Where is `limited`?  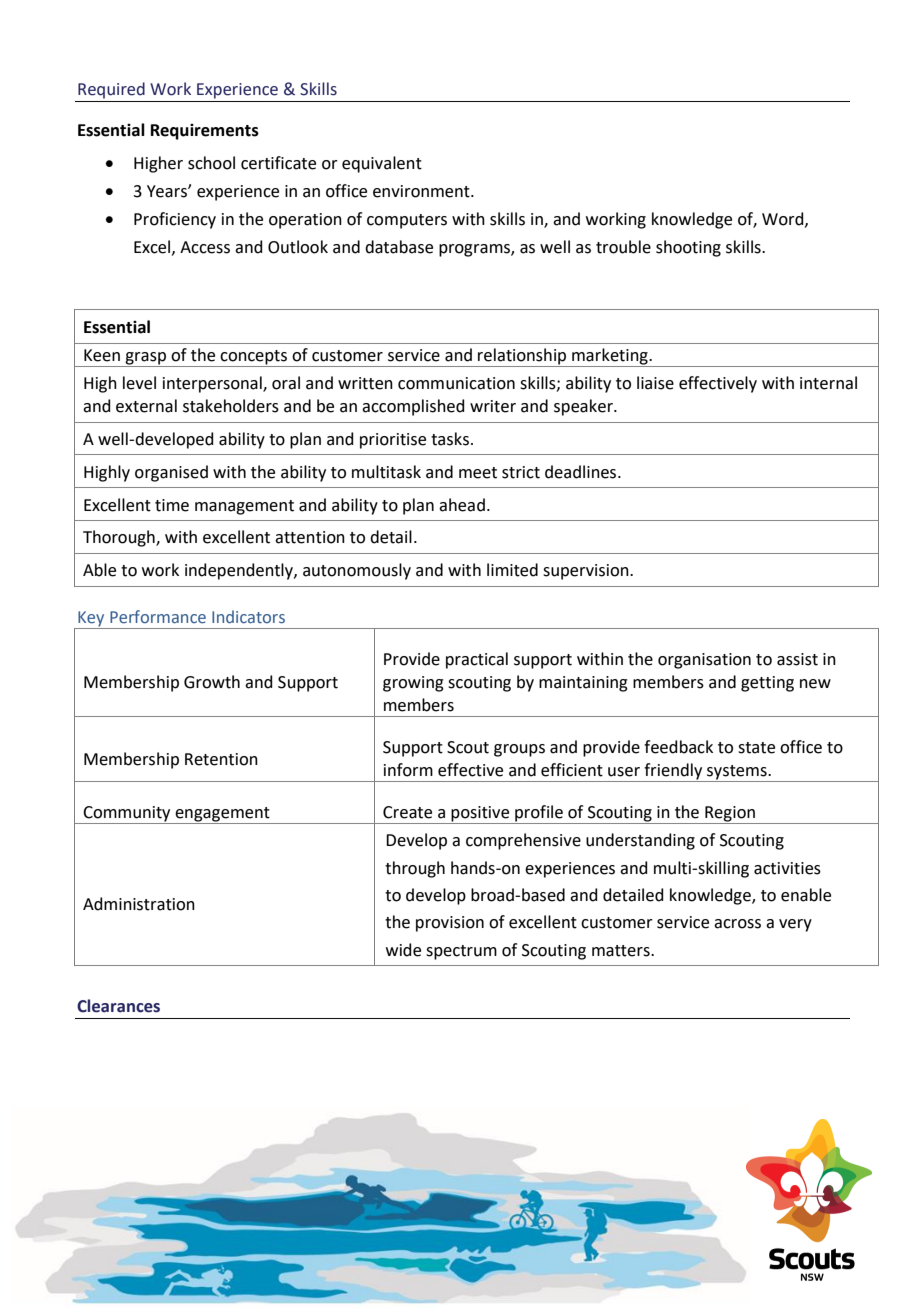 limited is located at coordinates (512, 570).
